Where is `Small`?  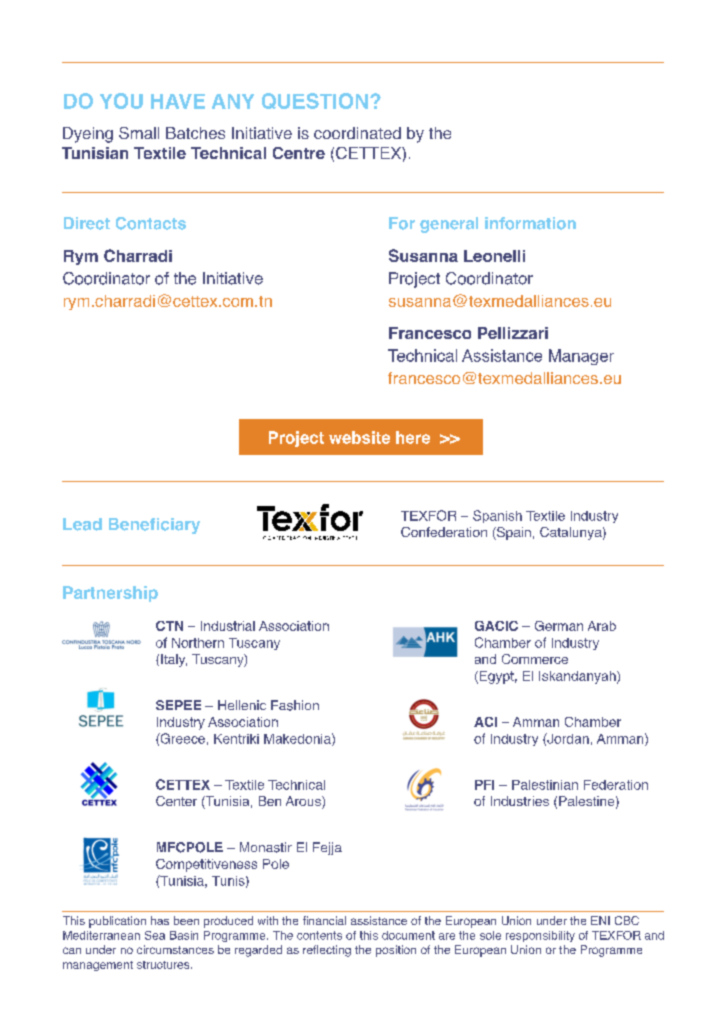 Small is located at coordinates (139, 133).
